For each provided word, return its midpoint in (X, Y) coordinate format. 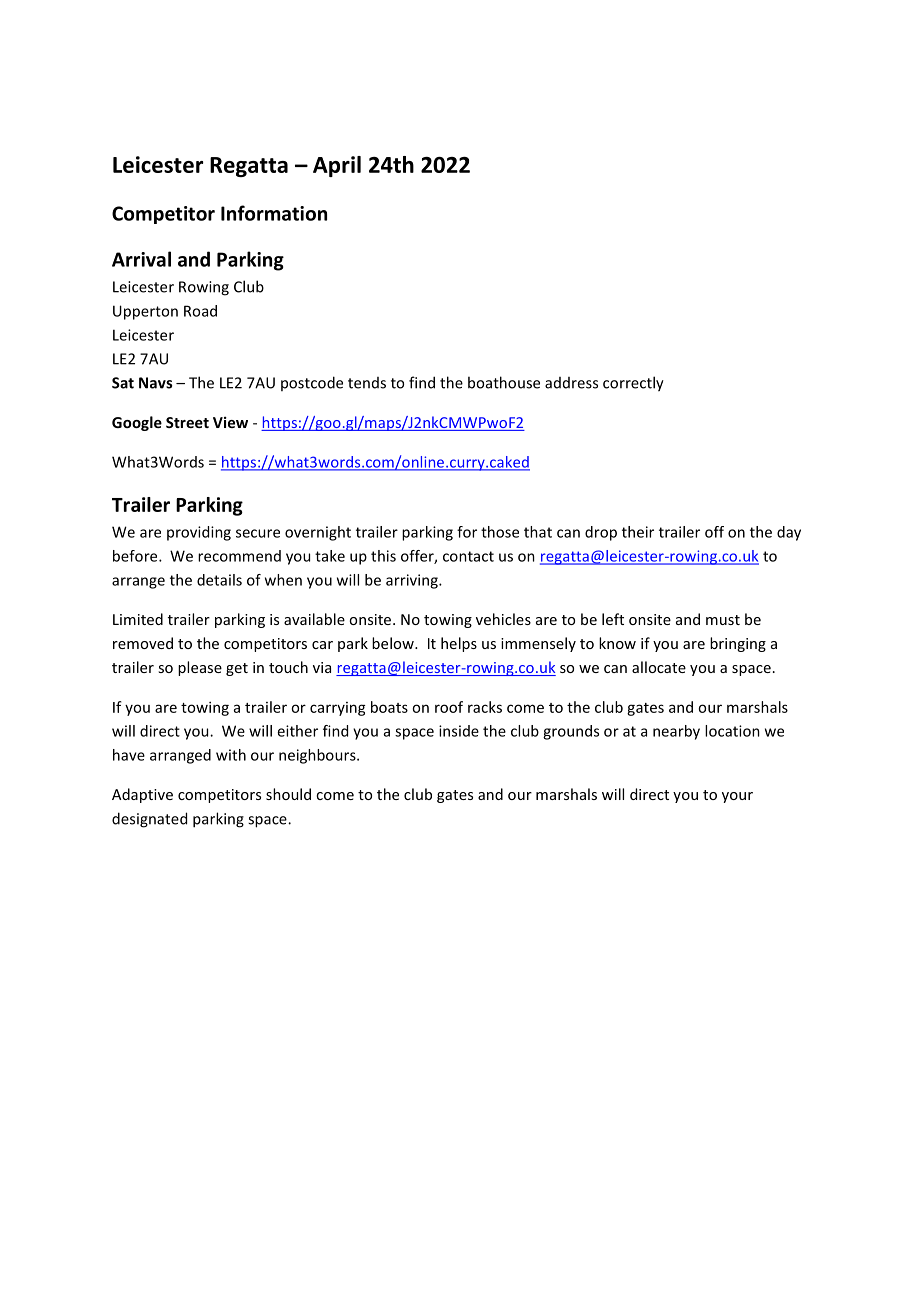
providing (199, 533)
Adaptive (142, 795)
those (500, 532)
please (200, 668)
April (337, 166)
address (571, 383)
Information (274, 213)
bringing (738, 644)
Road (200, 311)
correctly (633, 384)
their (638, 532)
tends (367, 383)
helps (459, 644)
